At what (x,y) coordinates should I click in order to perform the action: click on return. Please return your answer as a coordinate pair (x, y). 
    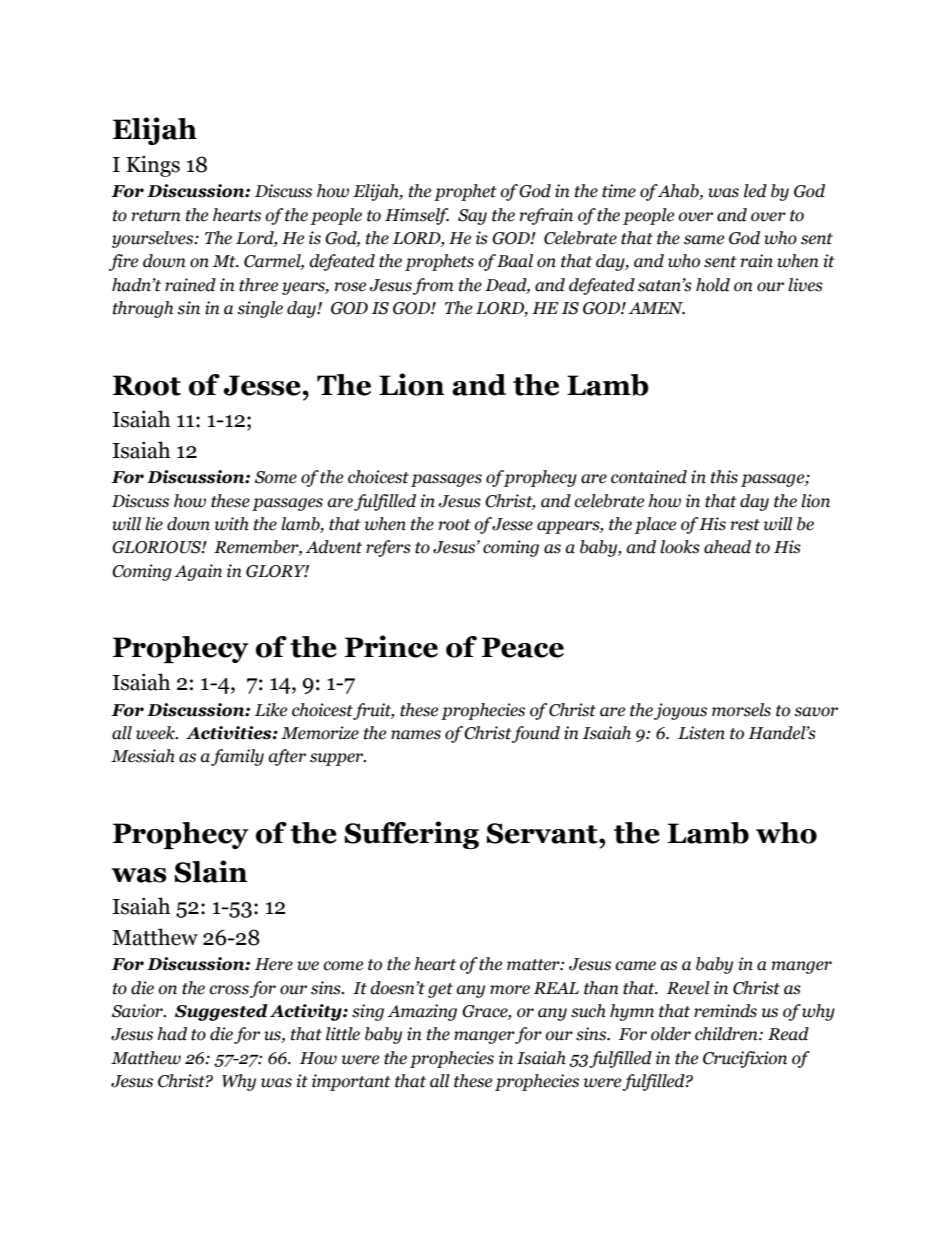
    Looking at the image, I should click on (155, 216).
